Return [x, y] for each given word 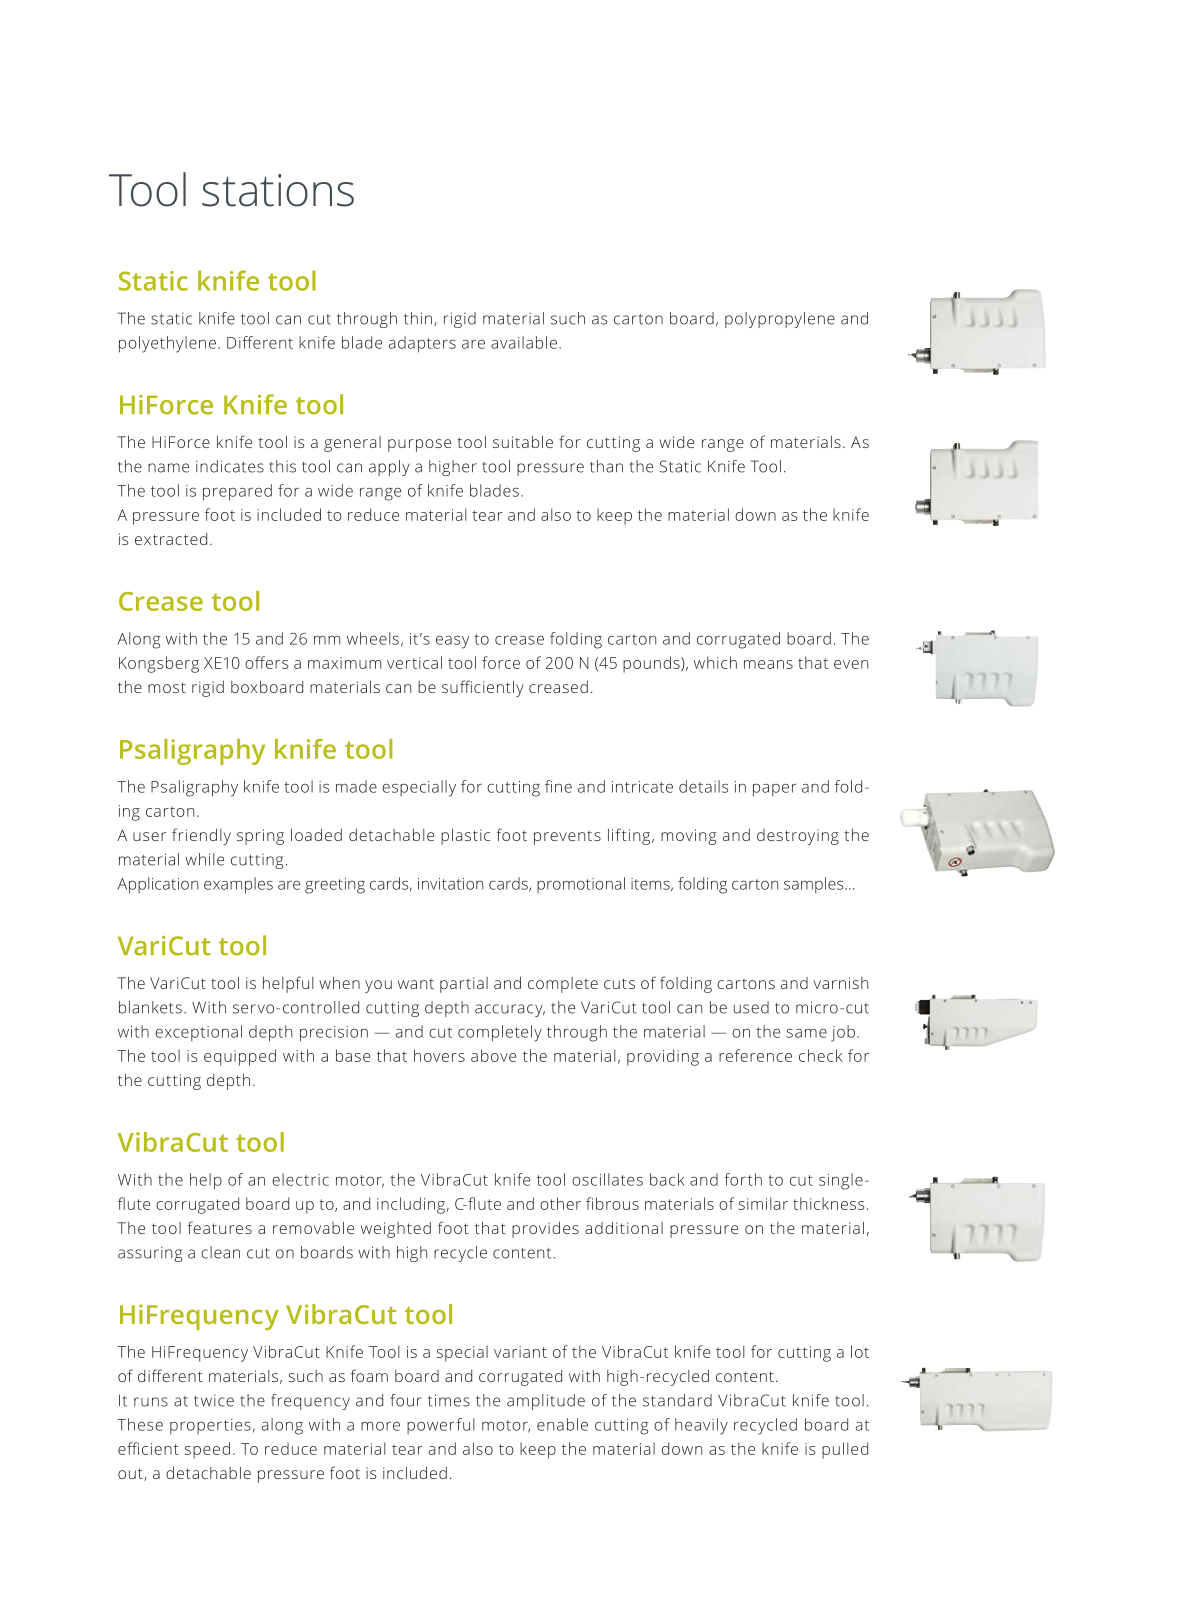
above [493, 1055]
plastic [465, 836]
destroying [798, 837]
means [768, 664]
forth [743, 1179]
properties [210, 1426]
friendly [201, 836]
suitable [523, 441]
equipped [240, 1057]
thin [418, 318]
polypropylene [780, 320]
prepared [237, 492]
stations [278, 190]
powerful [441, 1426]
